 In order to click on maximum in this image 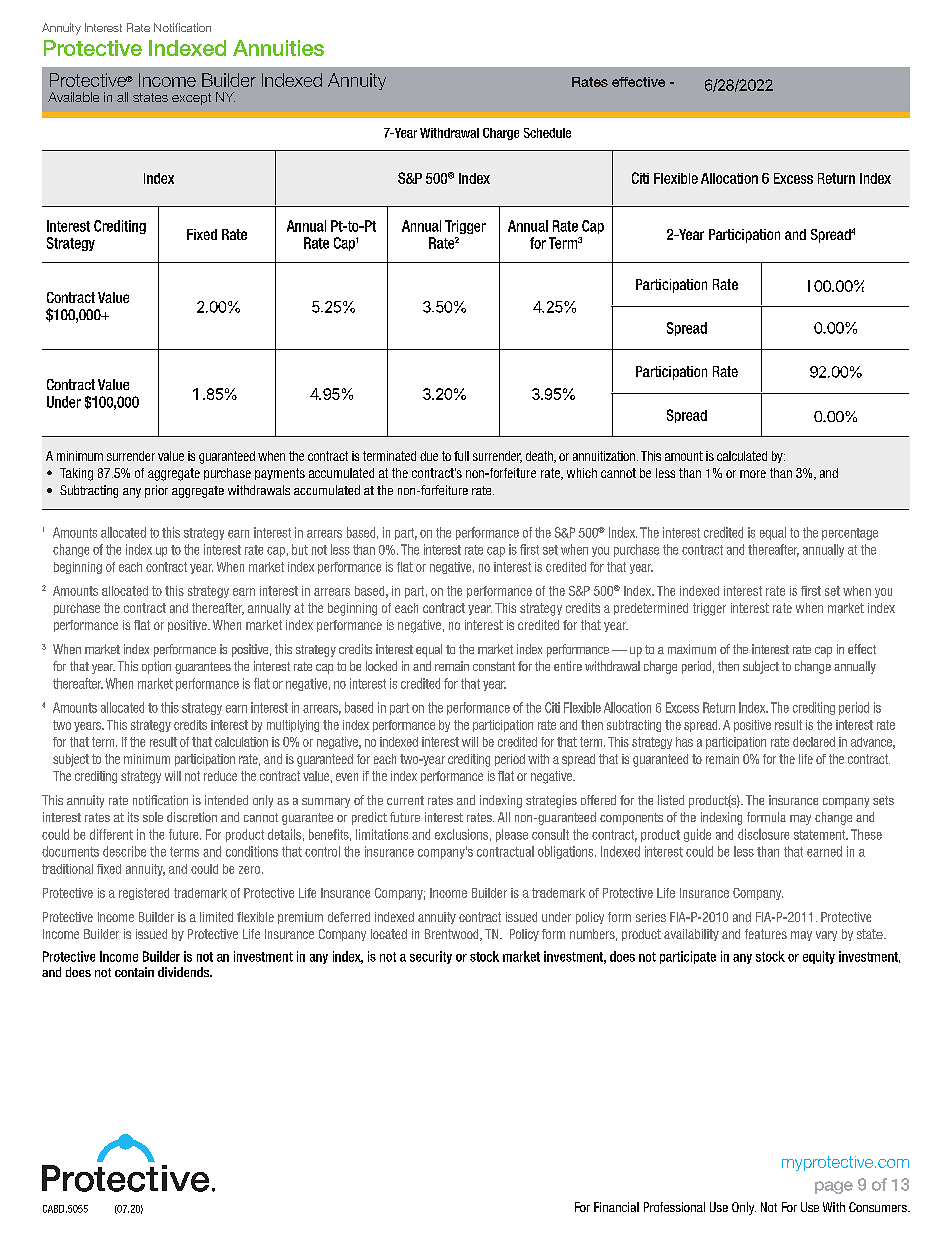, I will do `click(692, 649)`.
